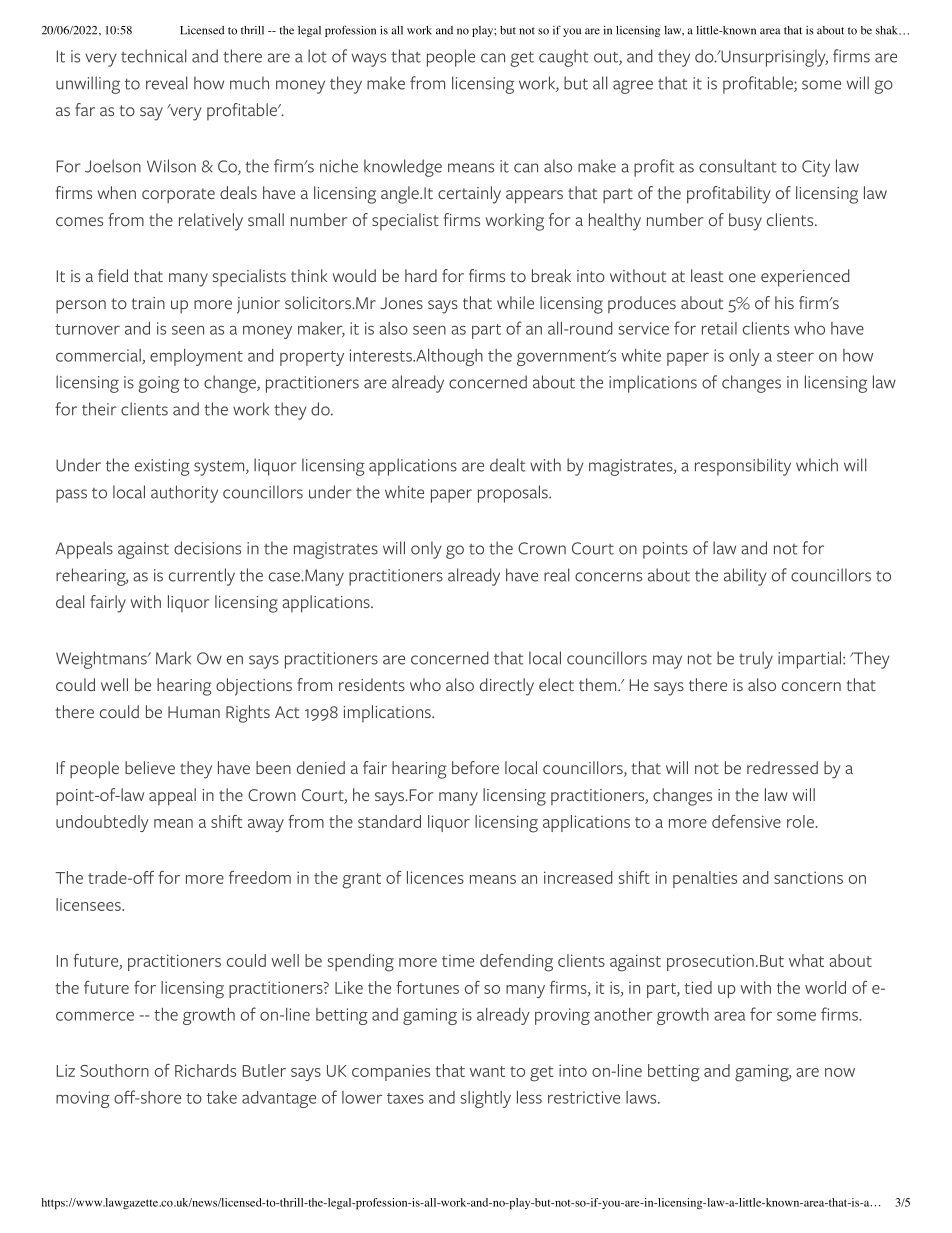  Describe the element at coordinates (389, 821) in the page. I see `standard` at that location.
